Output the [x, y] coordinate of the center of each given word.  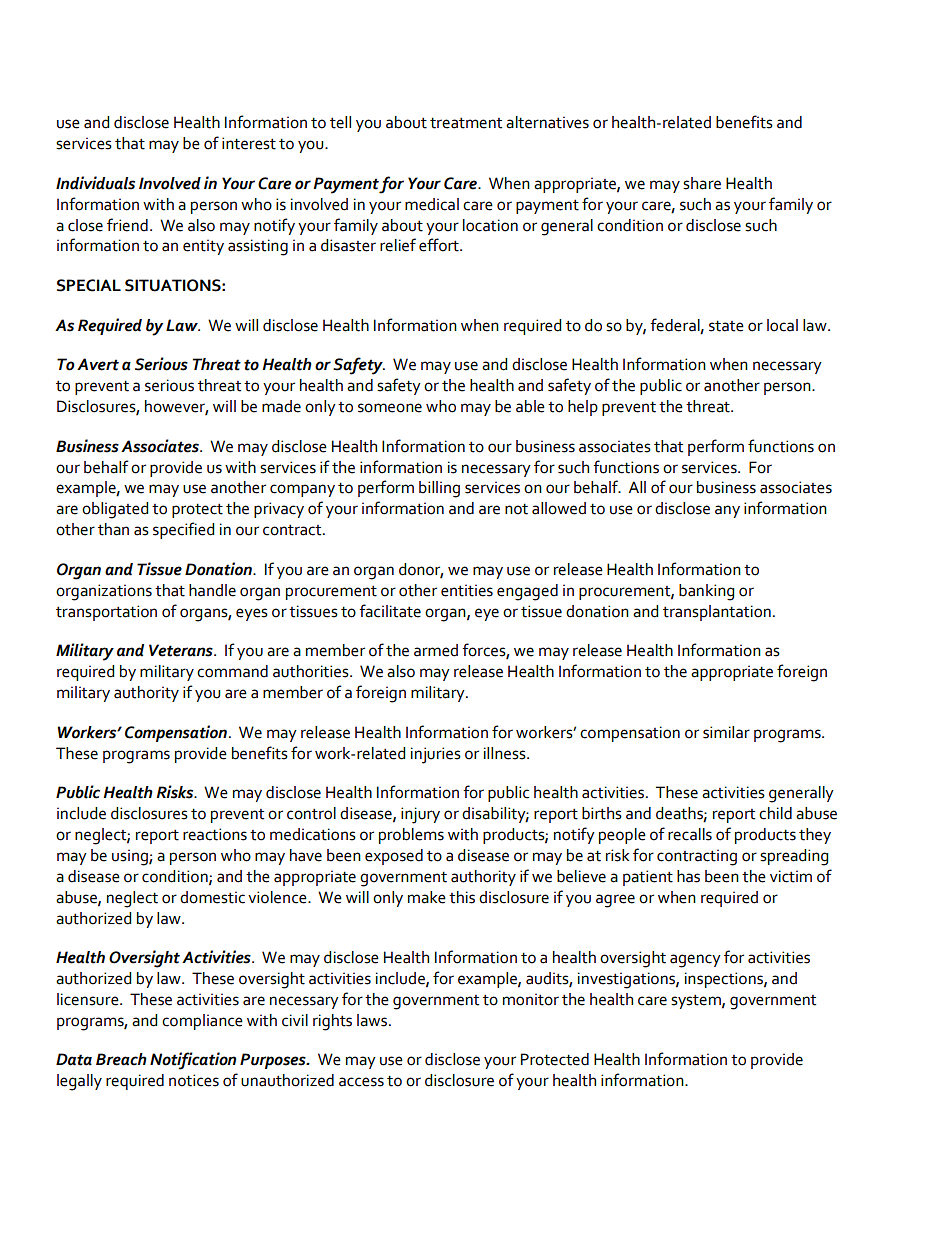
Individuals [95, 183]
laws [373, 1020]
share [702, 183]
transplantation [717, 613]
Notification [193, 1061]
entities [467, 590]
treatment [466, 123]
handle [212, 590]
